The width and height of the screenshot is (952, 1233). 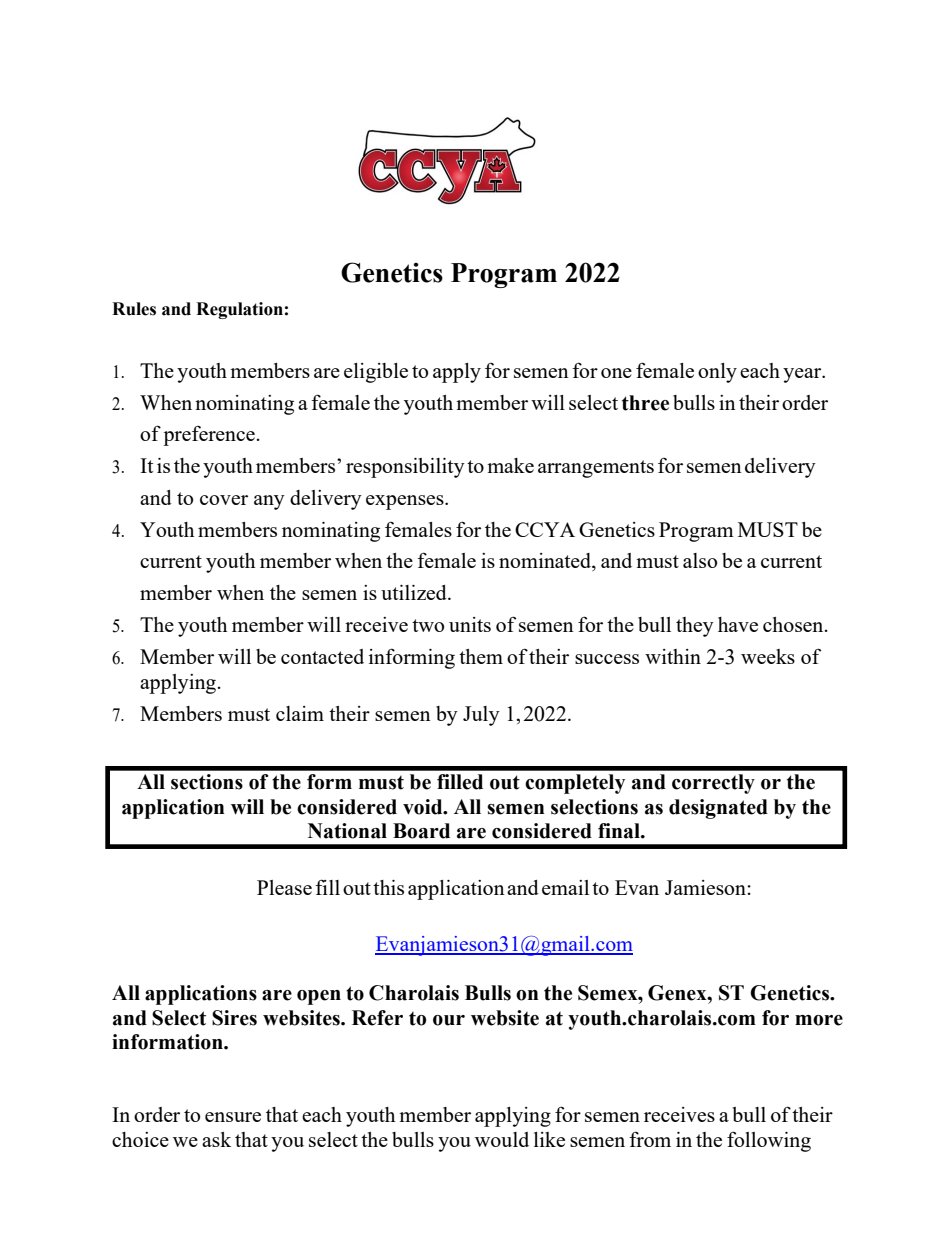 I want to click on more, so click(x=819, y=1020).
